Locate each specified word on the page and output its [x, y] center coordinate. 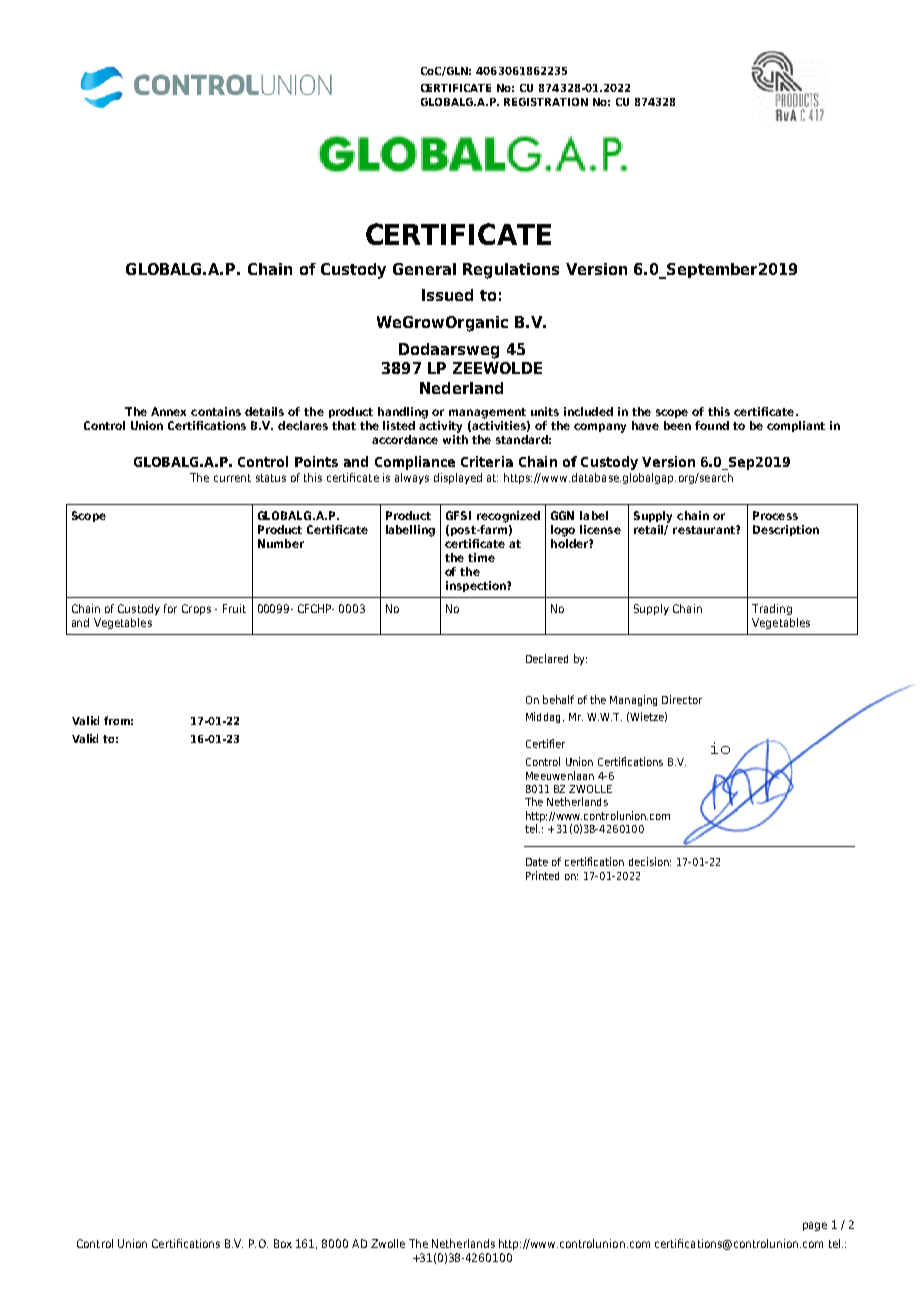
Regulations [511, 271]
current [232, 478]
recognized [508, 517]
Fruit [234, 608]
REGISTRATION [546, 102]
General [424, 269]
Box [283, 1243]
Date [537, 862]
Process [775, 515]
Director [682, 699]
